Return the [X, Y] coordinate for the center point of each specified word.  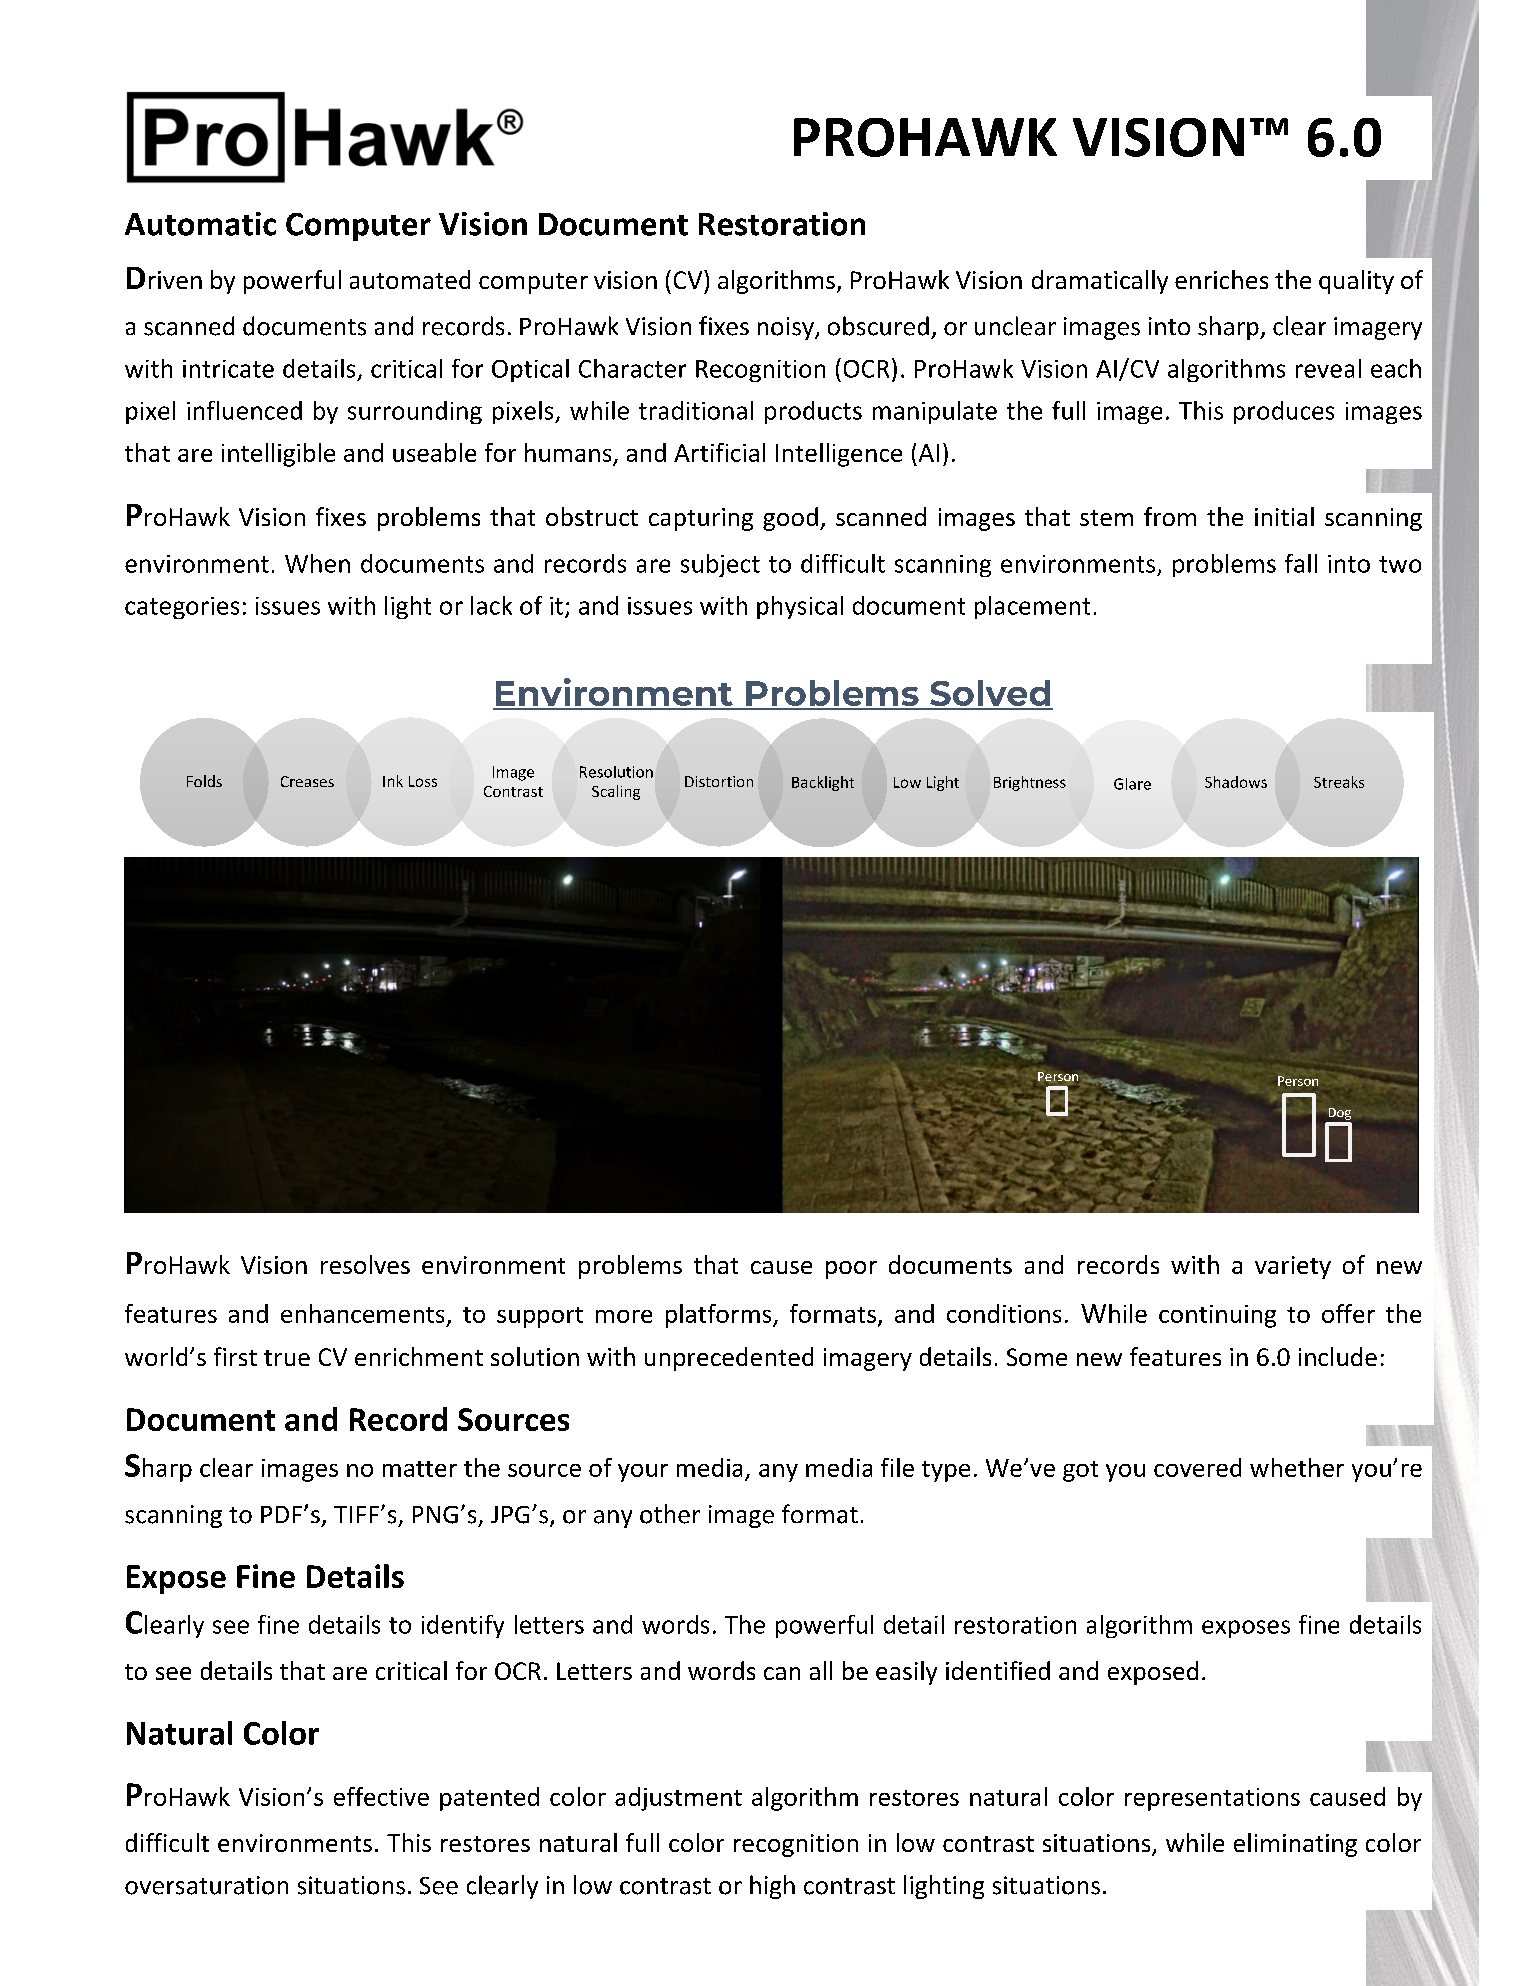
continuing [1217, 1316]
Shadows [1236, 782]
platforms [720, 1316]
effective [381, 1796]
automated [410, 279]
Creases [307, 781]
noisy [787, 328]
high [772, 1887]
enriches [1221, 279]
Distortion [719, 781]
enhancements [362, 1313]
